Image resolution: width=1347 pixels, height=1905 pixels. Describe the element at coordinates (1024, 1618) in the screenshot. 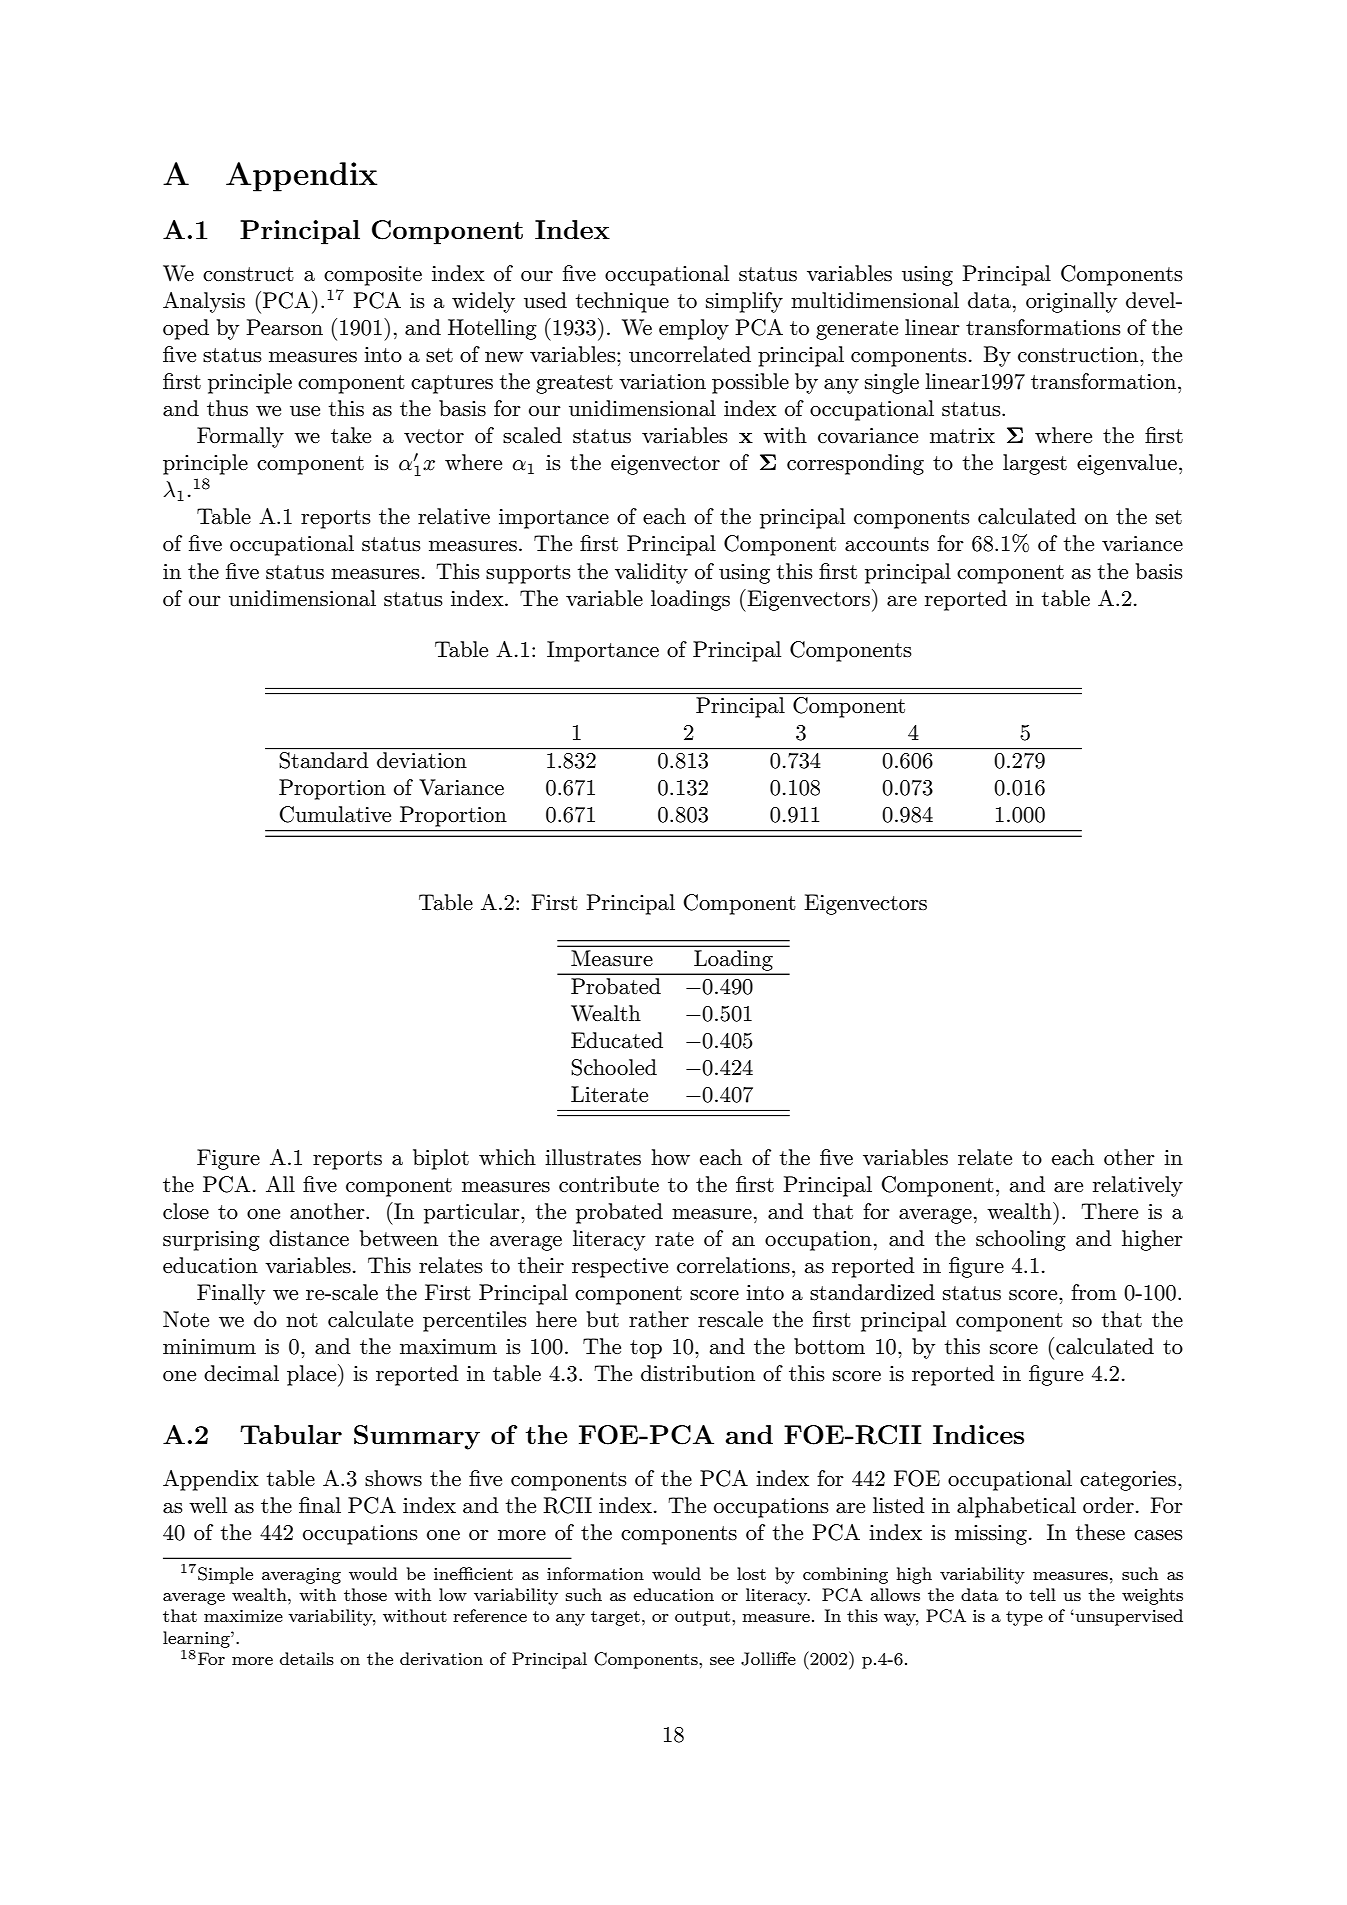

I see `type` at that location.
